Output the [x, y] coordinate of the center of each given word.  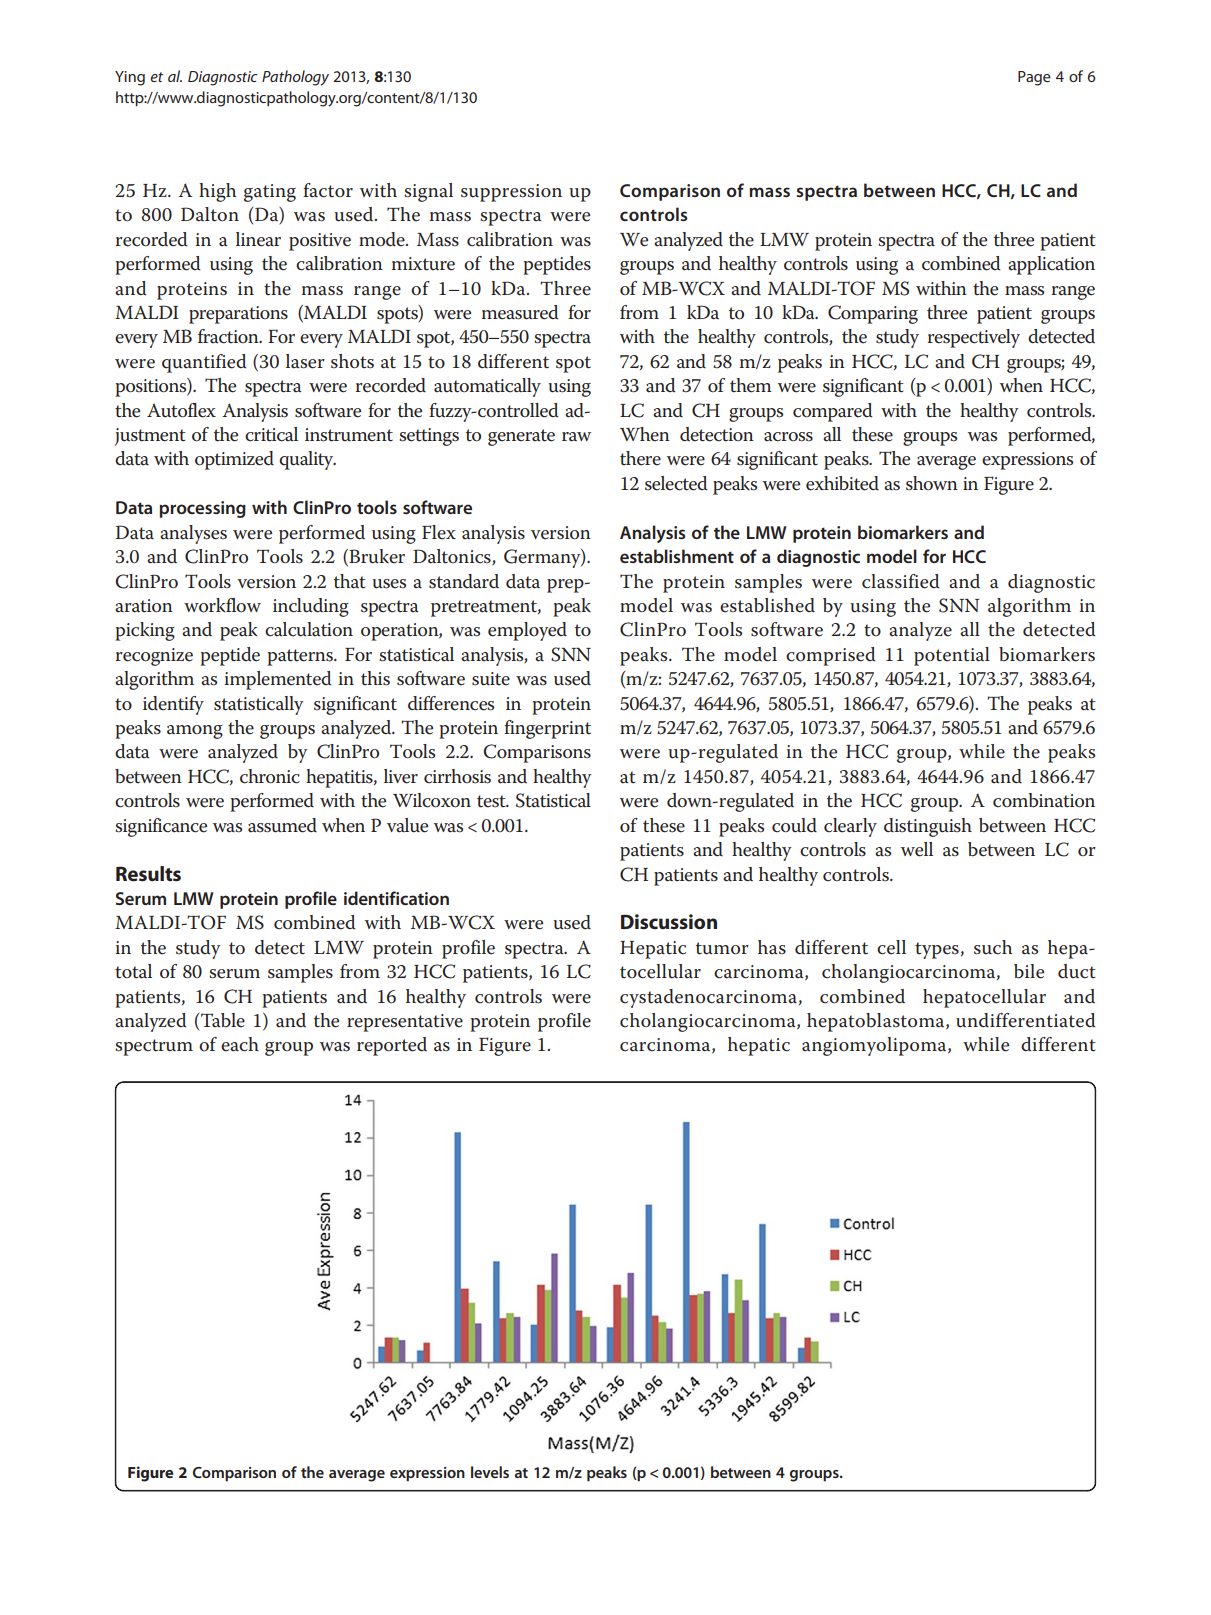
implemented [278, 680]
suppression [511, 193]
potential [952, 656]
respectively [973, 338]
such [993, 947]
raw [576, 437]
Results [148, 873]
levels [490, 1472]
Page [1034, 78]
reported [392, 1046]
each [240, 1044]
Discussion [669, 922]
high [217, 192]
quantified [204, 363]
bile [1029, 971]
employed [527, 631]
